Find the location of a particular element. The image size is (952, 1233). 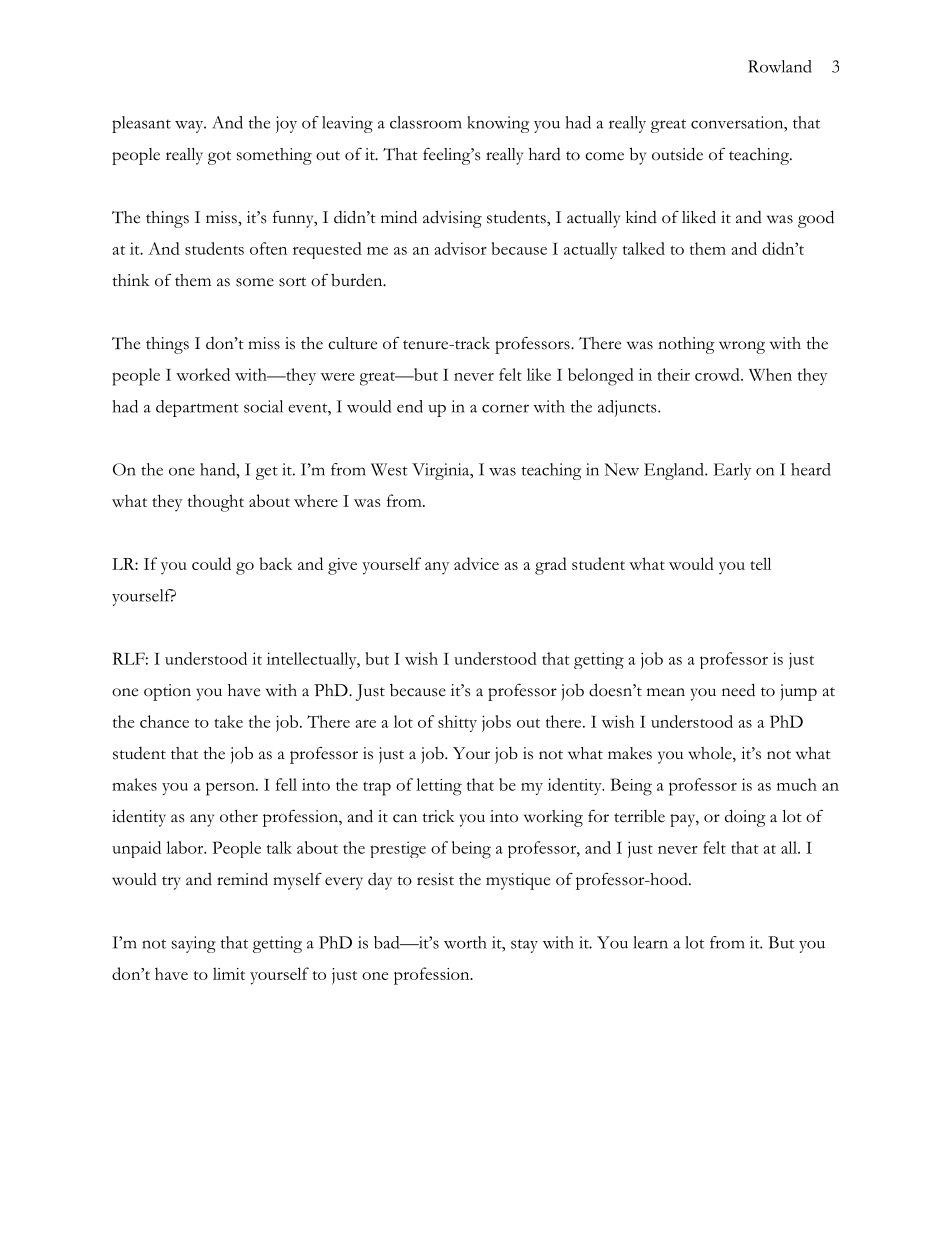

pleasant is located at coordinates (141, 124).
